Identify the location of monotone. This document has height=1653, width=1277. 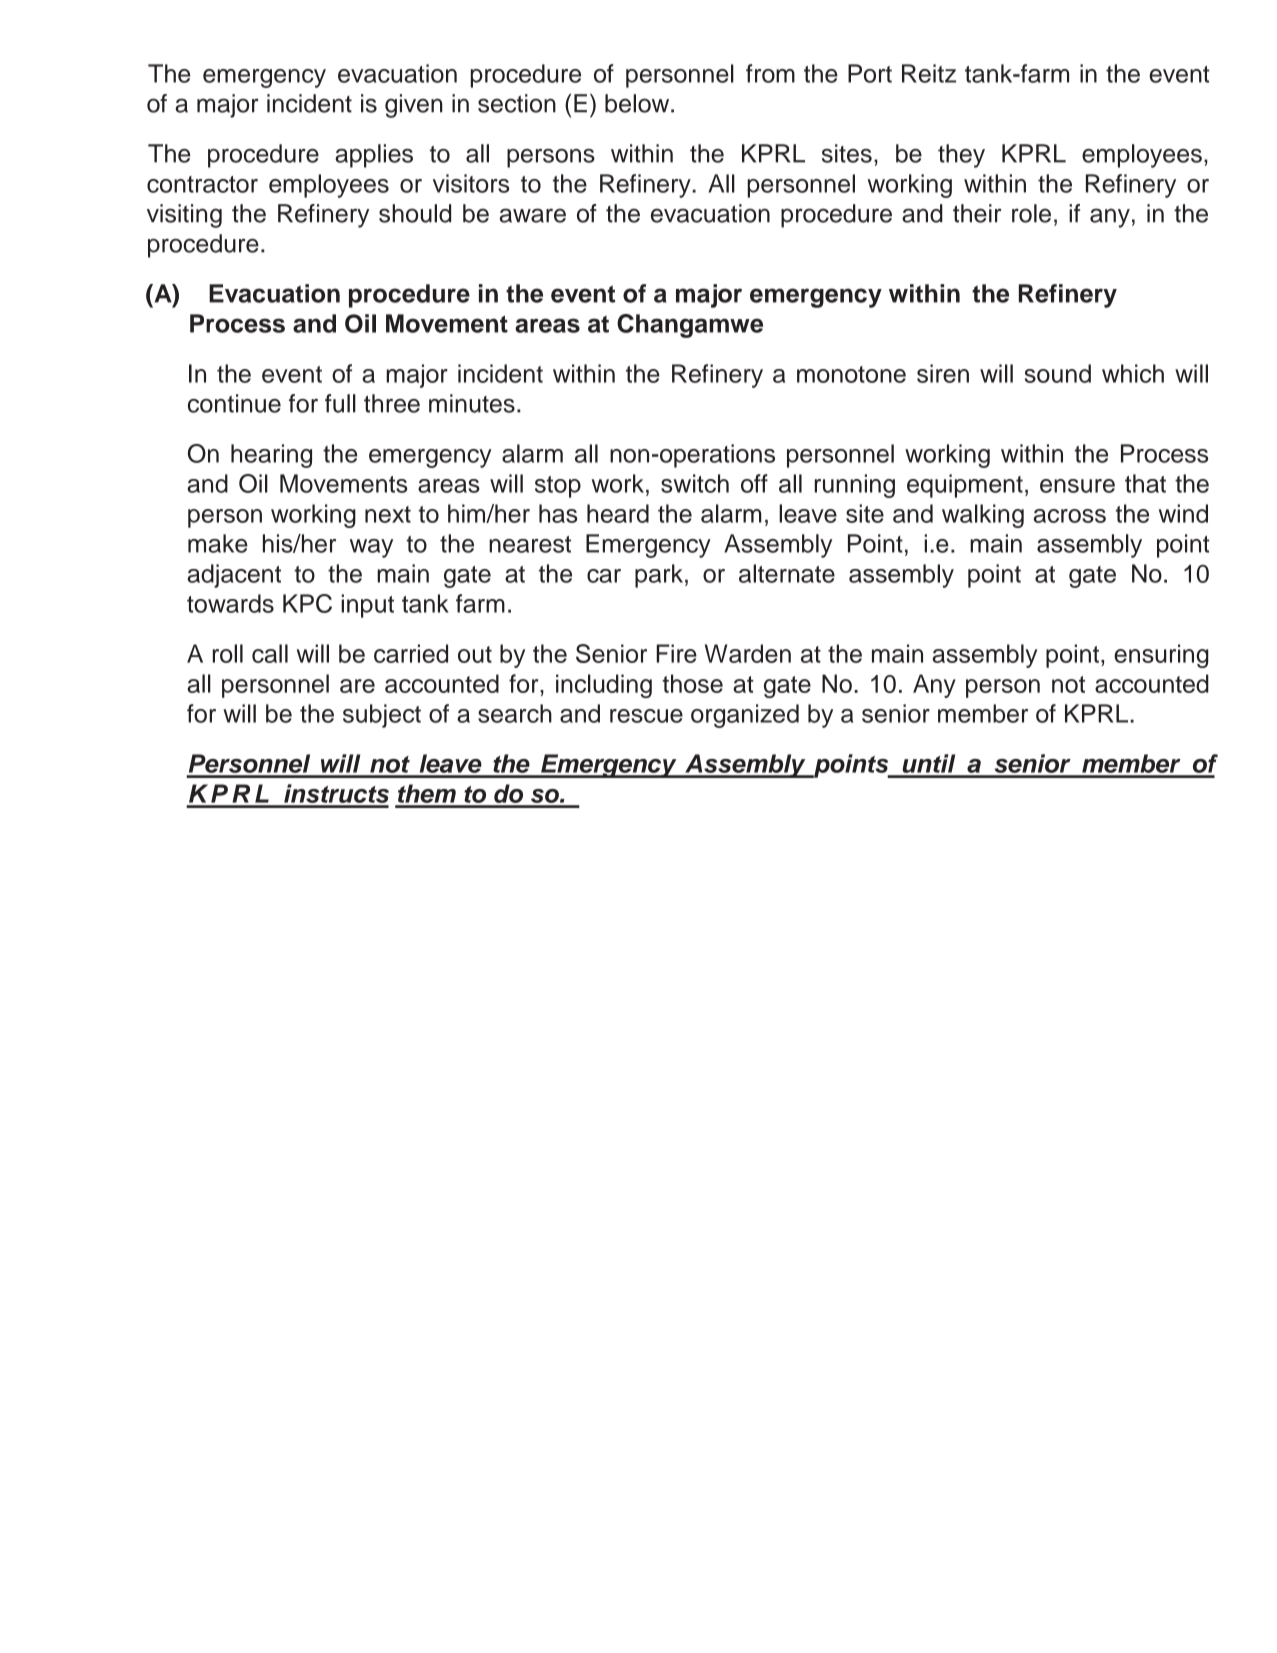
(851, 374).
